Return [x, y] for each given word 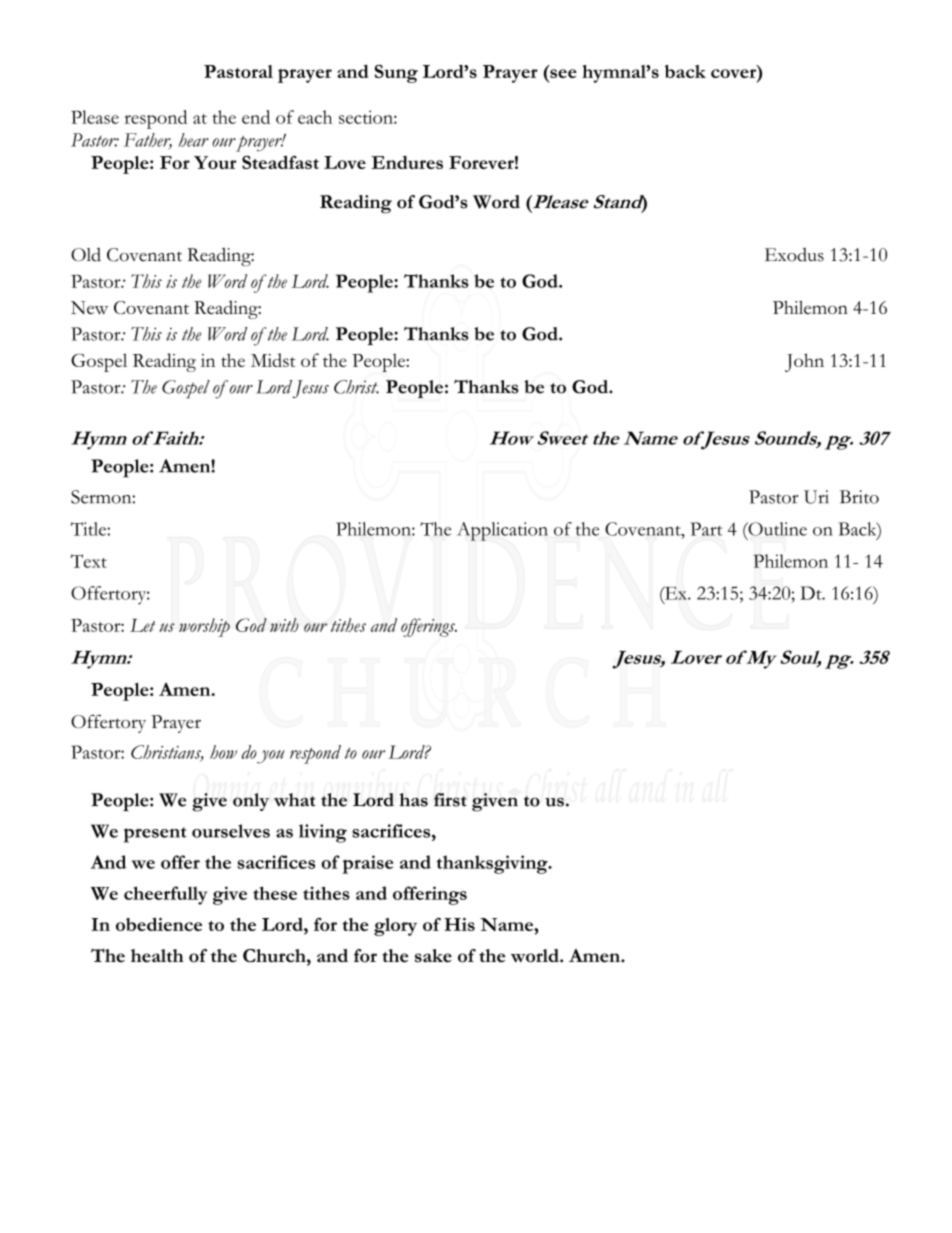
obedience [159, 924]
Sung [396, 73]
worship [204, 627]
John [804, 362]
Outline [776, 529]
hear [194, 140]
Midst [273, 360]
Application [502, 531]
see [563, 73]
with [284, 625]
